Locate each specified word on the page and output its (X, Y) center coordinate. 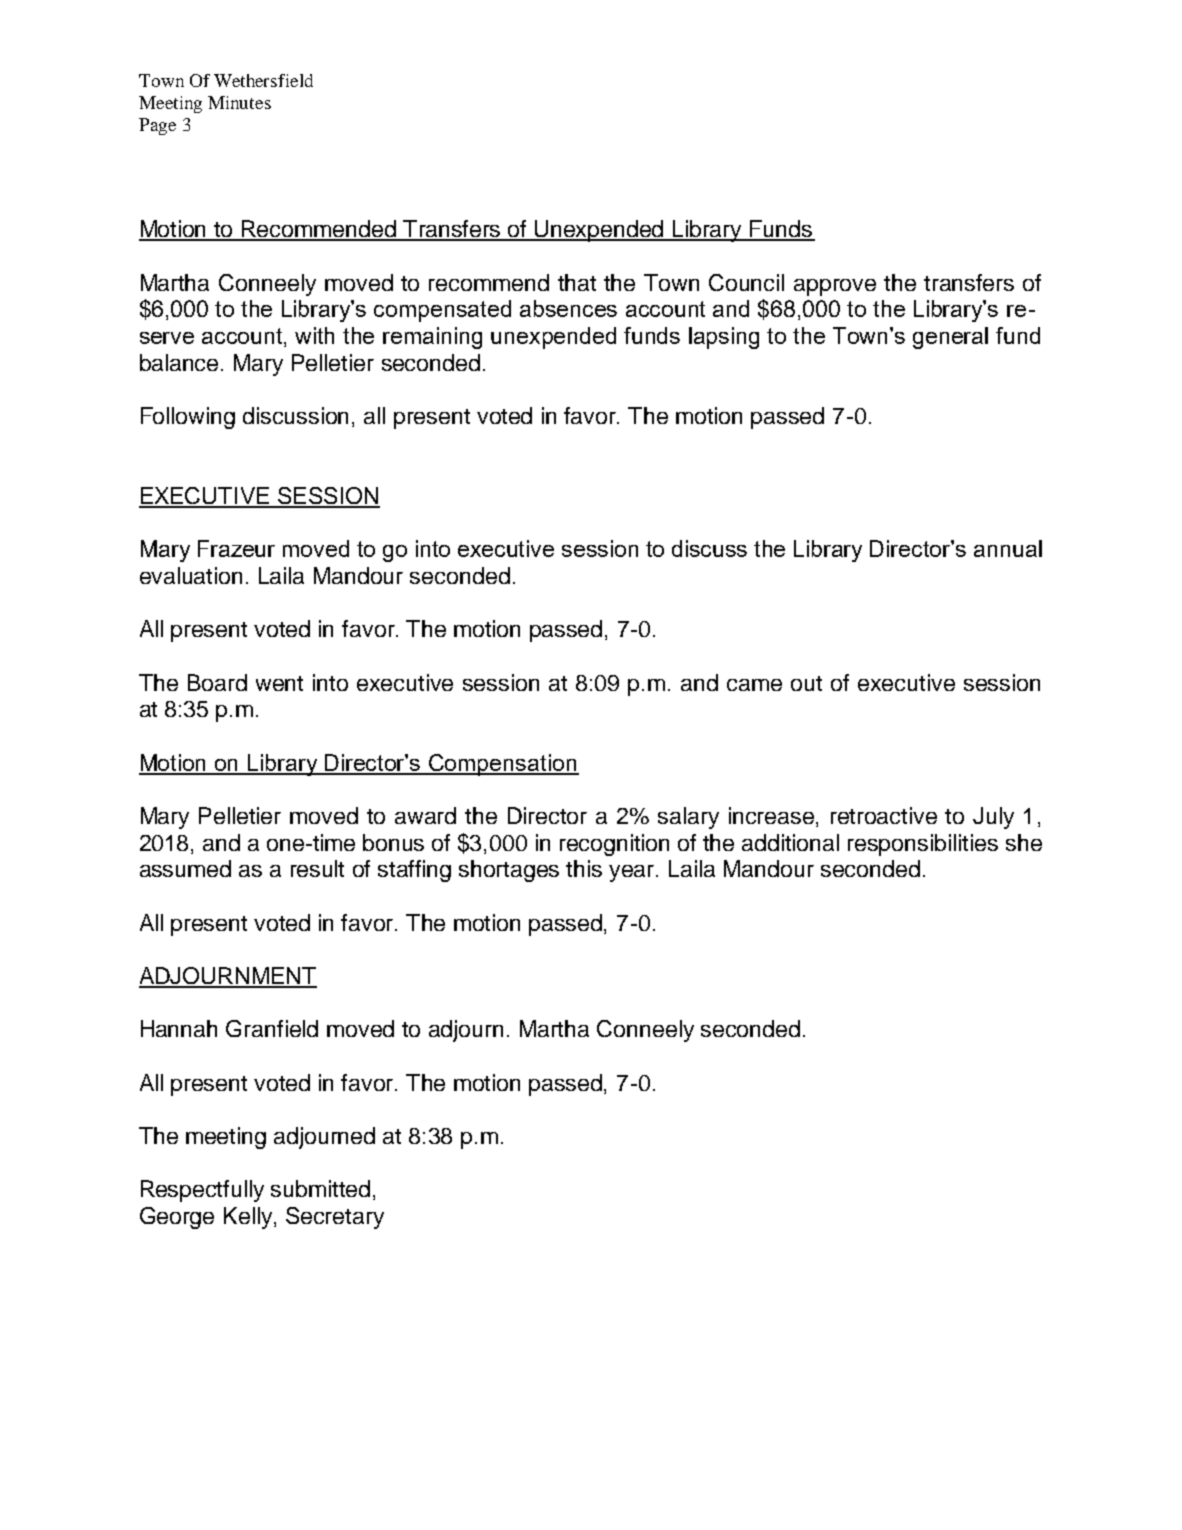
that (577, 282)
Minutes (239, 102)
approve (835, 287)
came (754, 685)
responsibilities (923, 845)
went (279, 683)
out (806, 683)
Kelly (249, 1218)
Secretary (335, 1218)
